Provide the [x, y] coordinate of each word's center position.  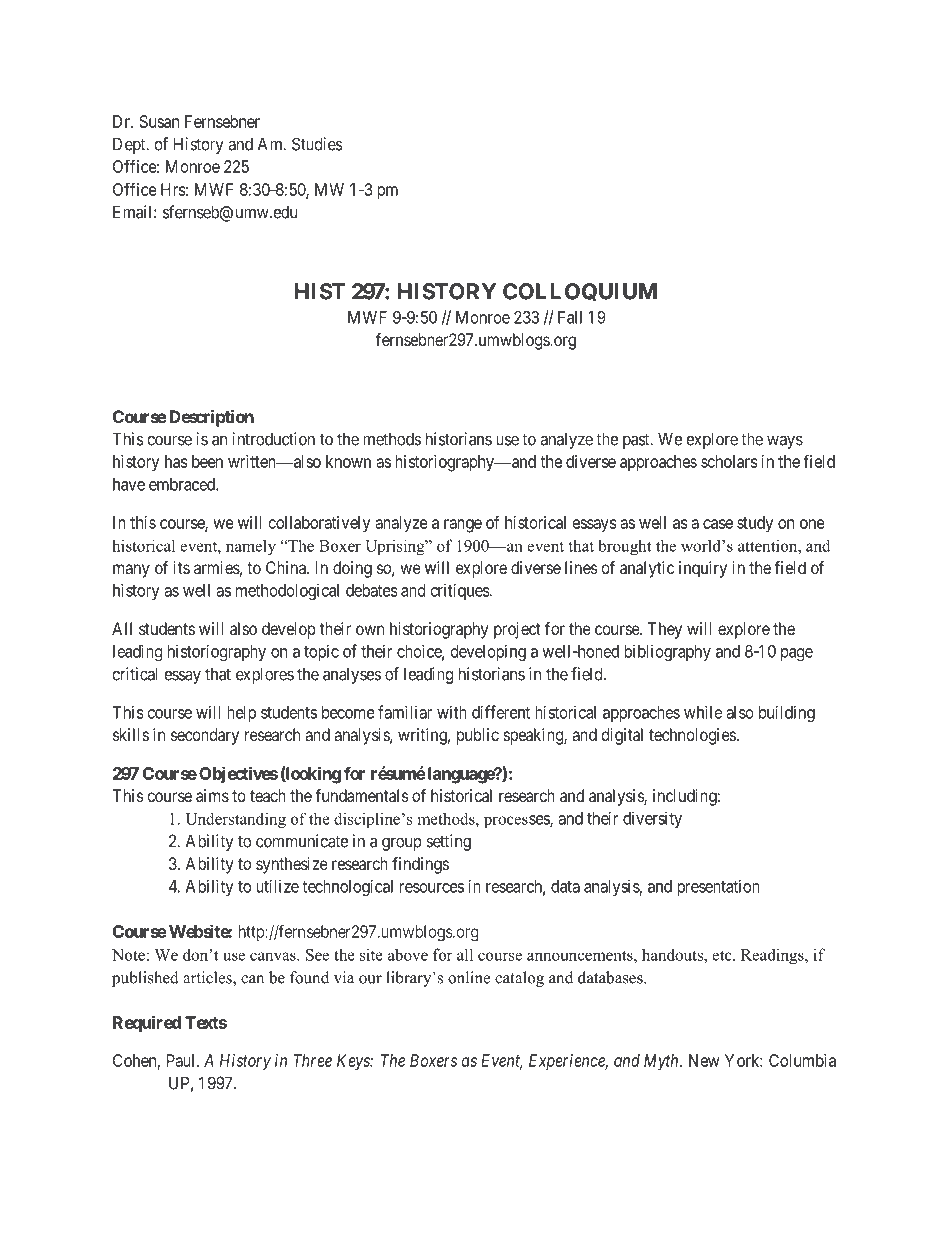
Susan [159, 121]
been [207, 461]
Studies [317, 144]
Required [147, 1024]
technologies [692, 736]
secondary [205, 736]
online [469, 977]
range [463, 526]
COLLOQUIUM [580, 292]
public [478, 736]
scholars [729, 461]
